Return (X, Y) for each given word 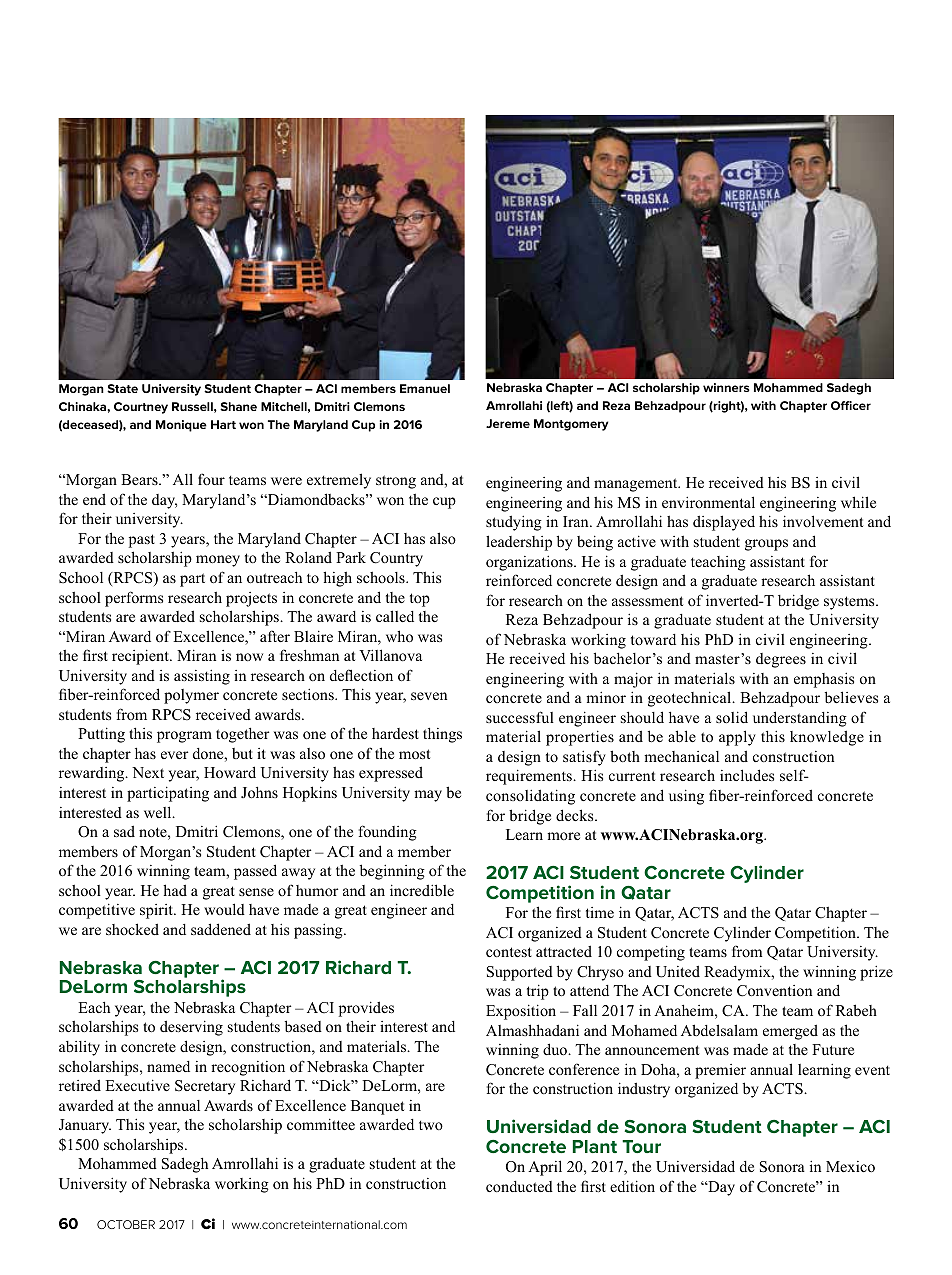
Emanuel (425, 388)
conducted (519, 1186)
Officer (851, 405)
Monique (181, 426)
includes (747, 775)
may (428, 796)
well (159, 812)
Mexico (850, 1166)
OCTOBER (126, 1224)
